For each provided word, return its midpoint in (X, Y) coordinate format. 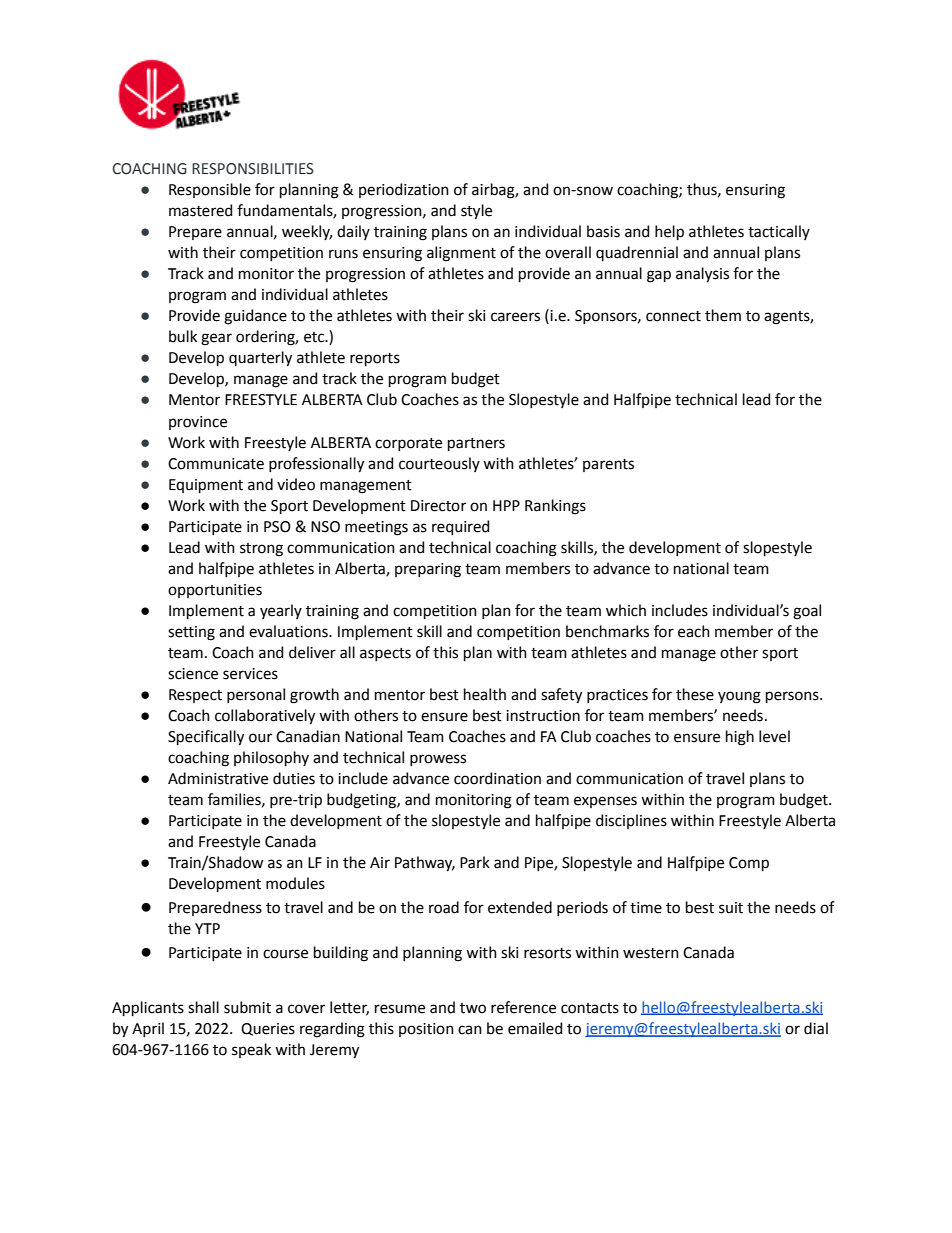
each (694, 631)
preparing (428, 570)
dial (816, 1028)
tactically (779, 232)
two (473, 1008)
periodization (404, 190)
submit (247, 1007)
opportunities (215, 591)
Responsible (210, 190)
